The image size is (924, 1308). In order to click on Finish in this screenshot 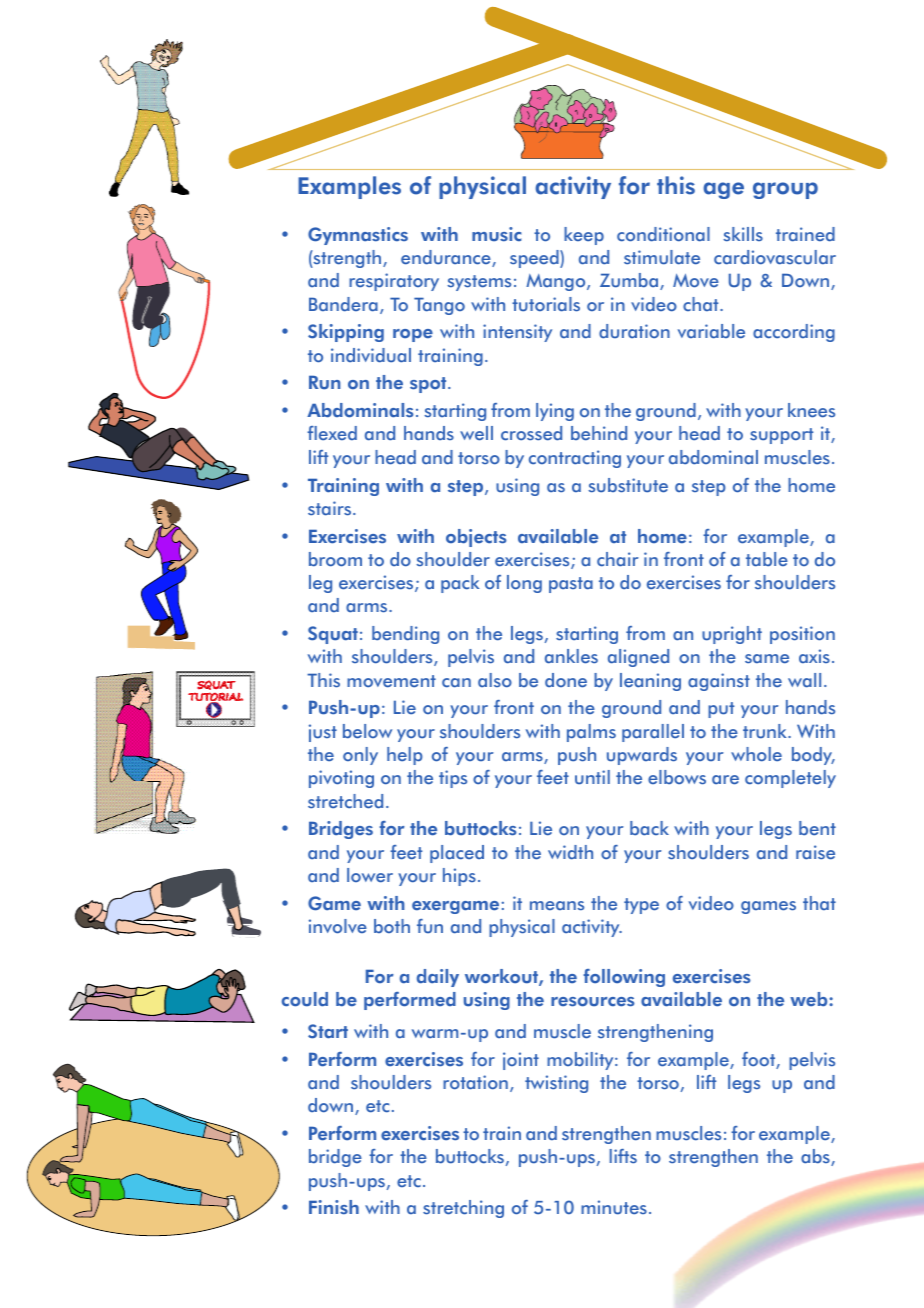, I will do `click(334, 1207)`.
